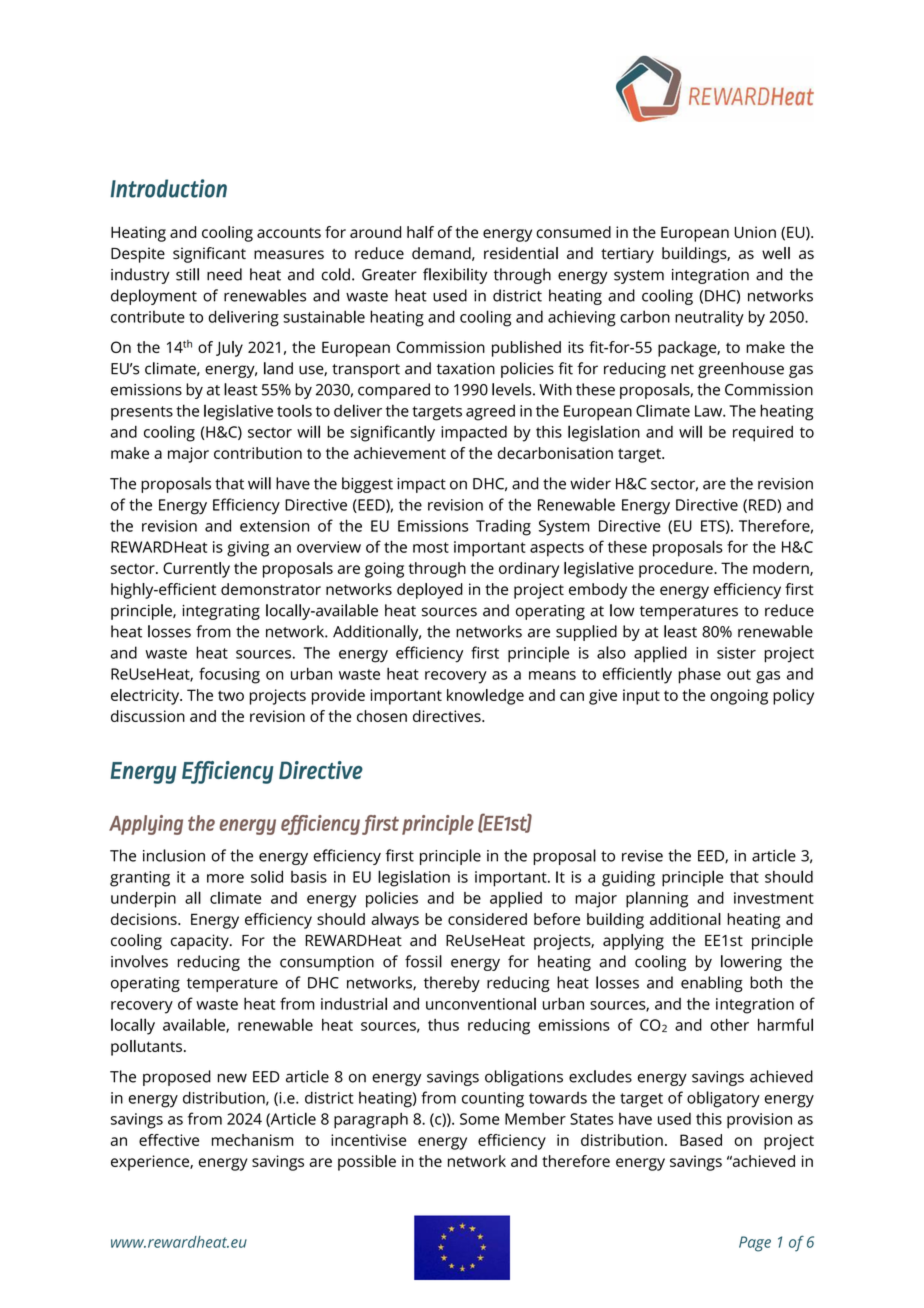 The image size is (924, 1308). I want to click on Union, so click(755, 232).
